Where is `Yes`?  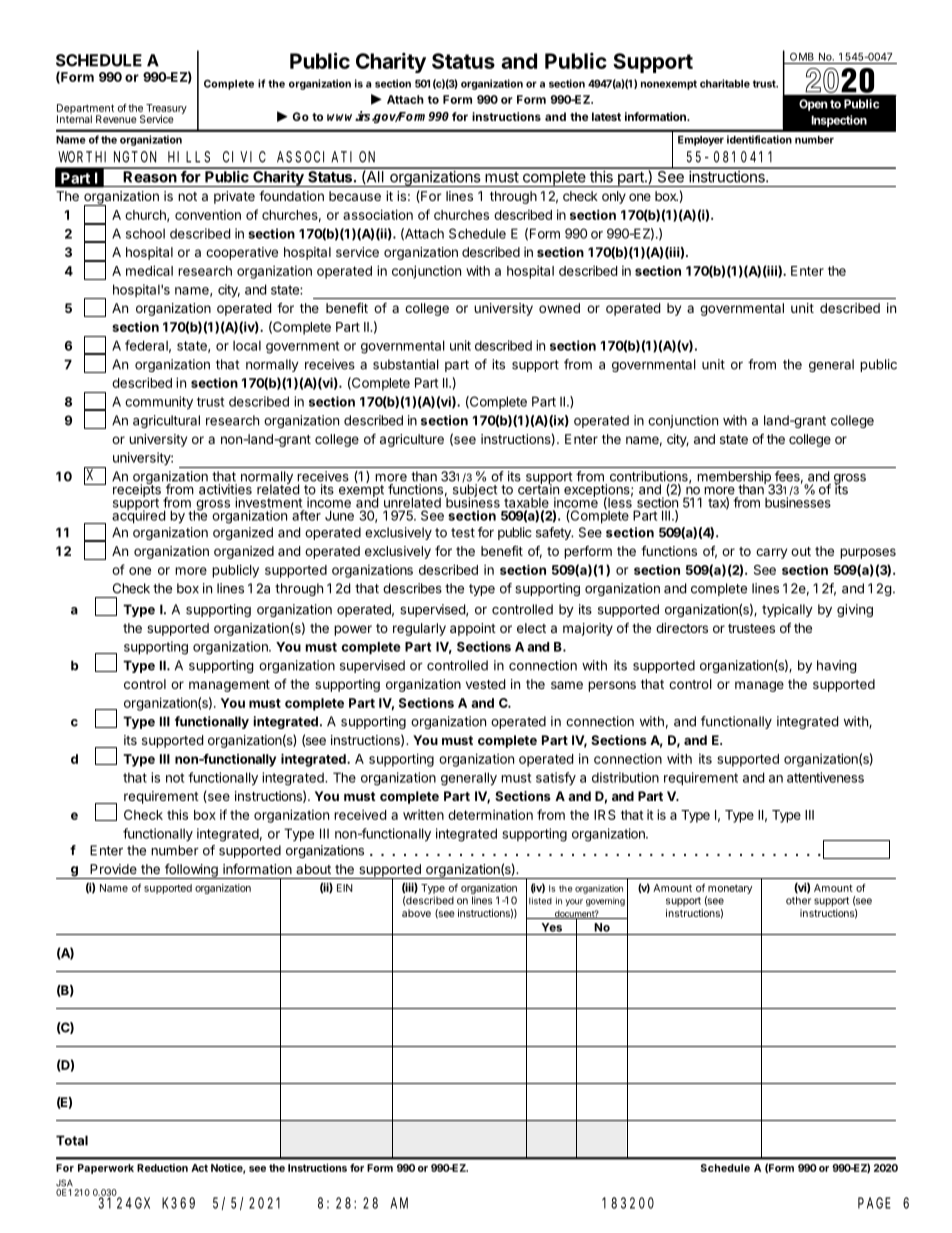
Yes is located at coordinates (552, 927).
